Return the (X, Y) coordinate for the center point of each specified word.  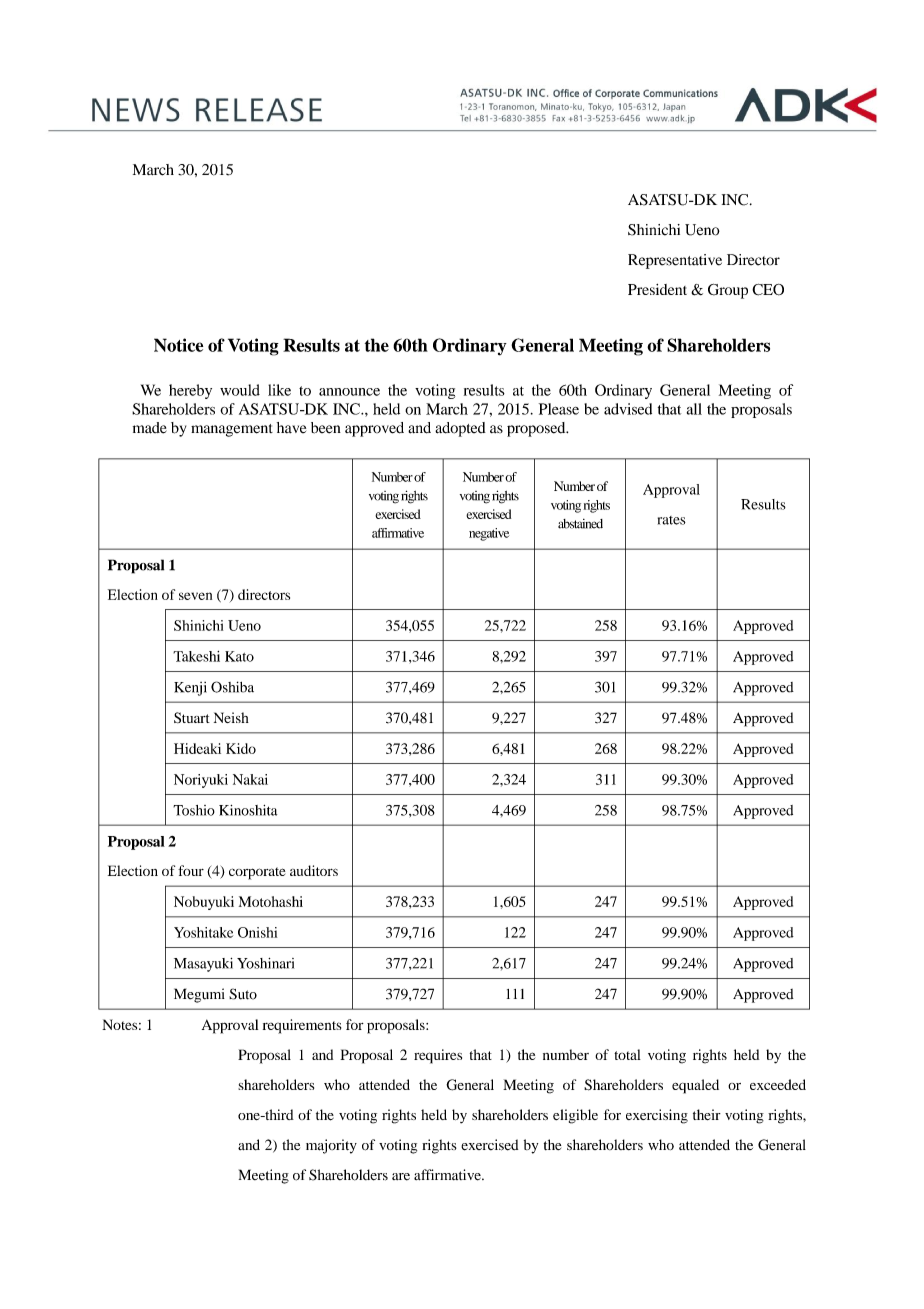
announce (349, 392)
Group (728, 291)
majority (331, 1146)
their (707, 1114)
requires (438, 1056)
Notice (178, 345)
